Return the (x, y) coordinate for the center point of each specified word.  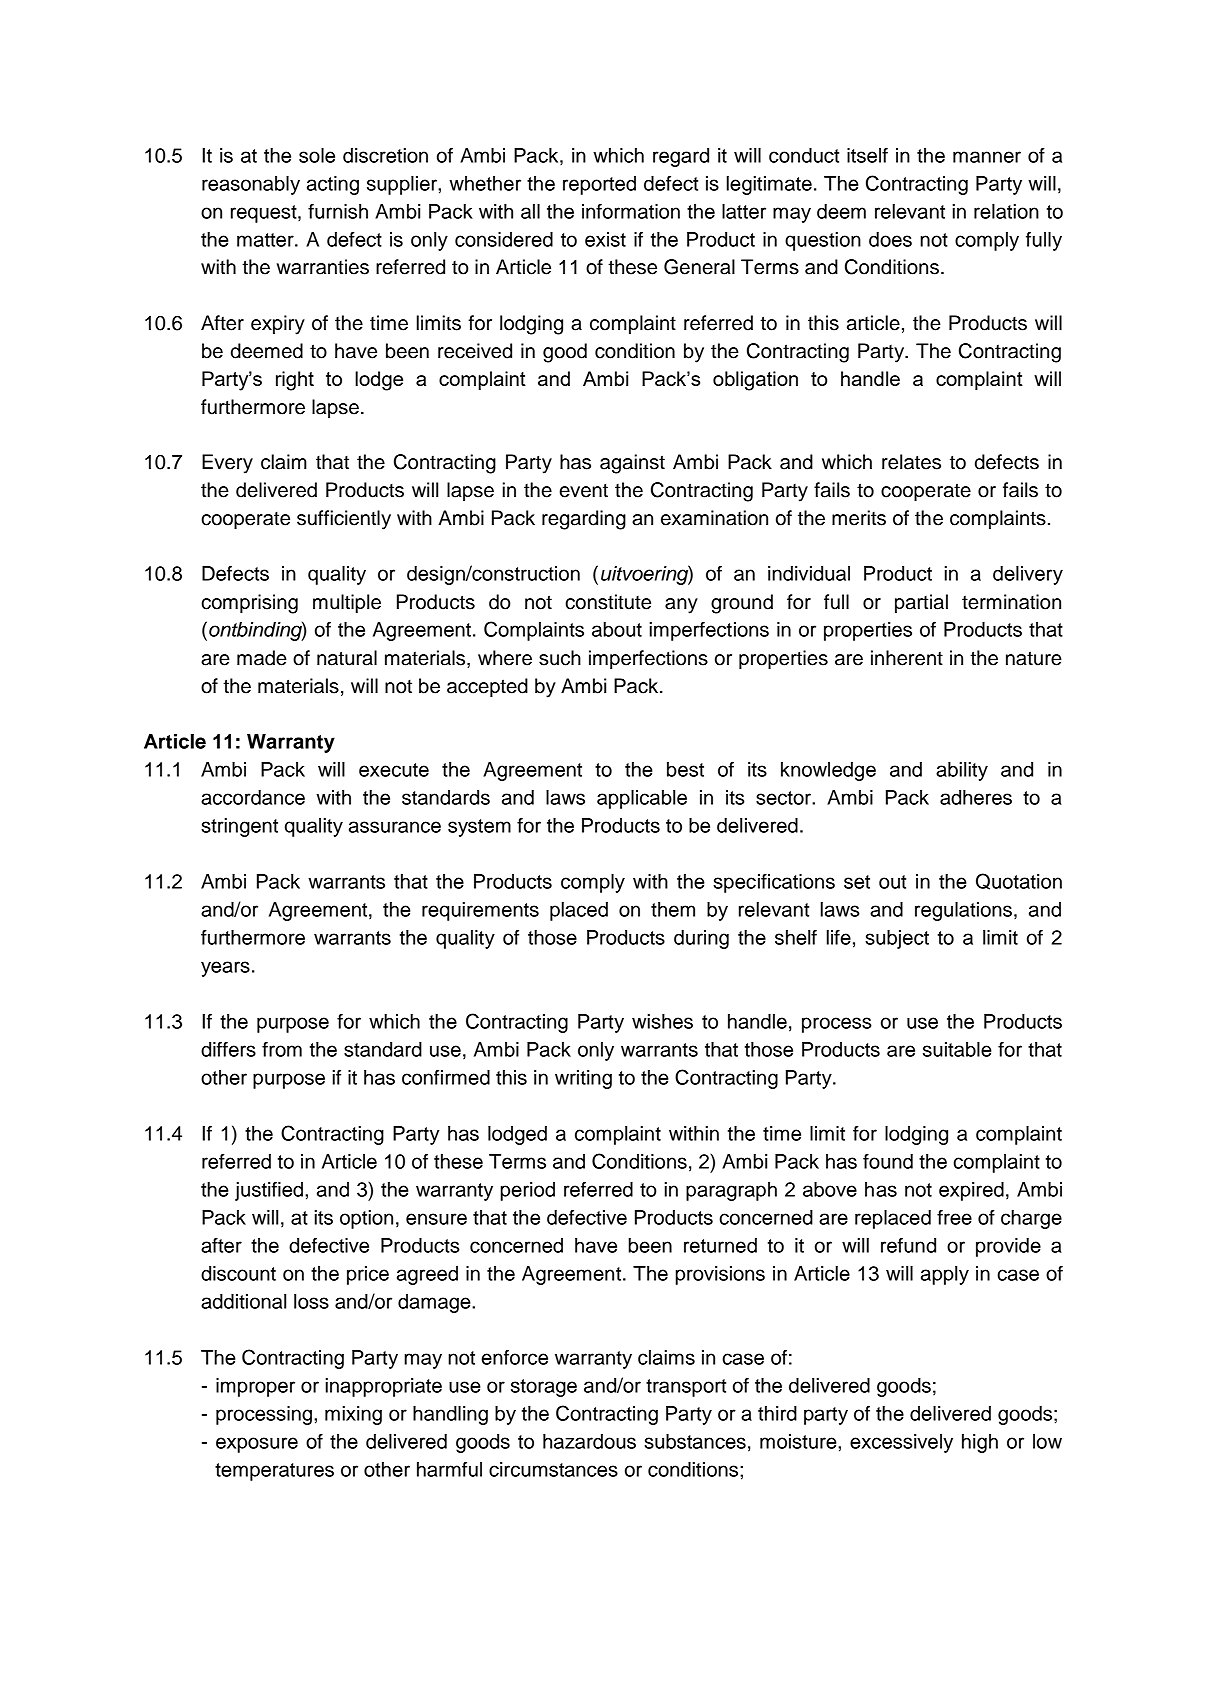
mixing (353, 1415)
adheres (976, 797)
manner (987, 157)
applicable (642, 799)
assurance (395, 827)
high (980, 1443)
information (631, 211)
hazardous (589, 1441)
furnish (338, 211)
